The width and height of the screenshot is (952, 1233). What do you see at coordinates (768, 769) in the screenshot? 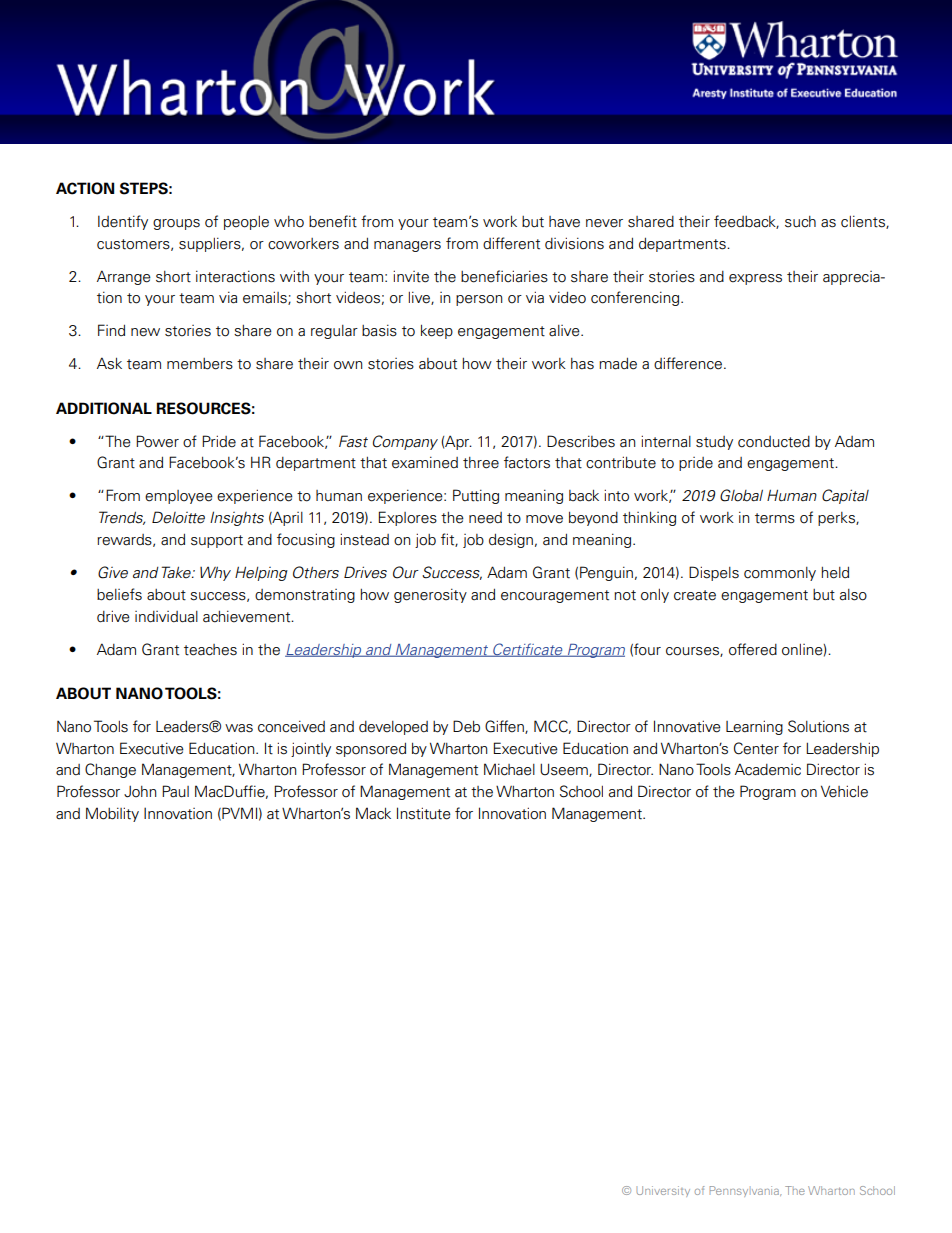
I see `Academic` at bounding box center [768, 769].
